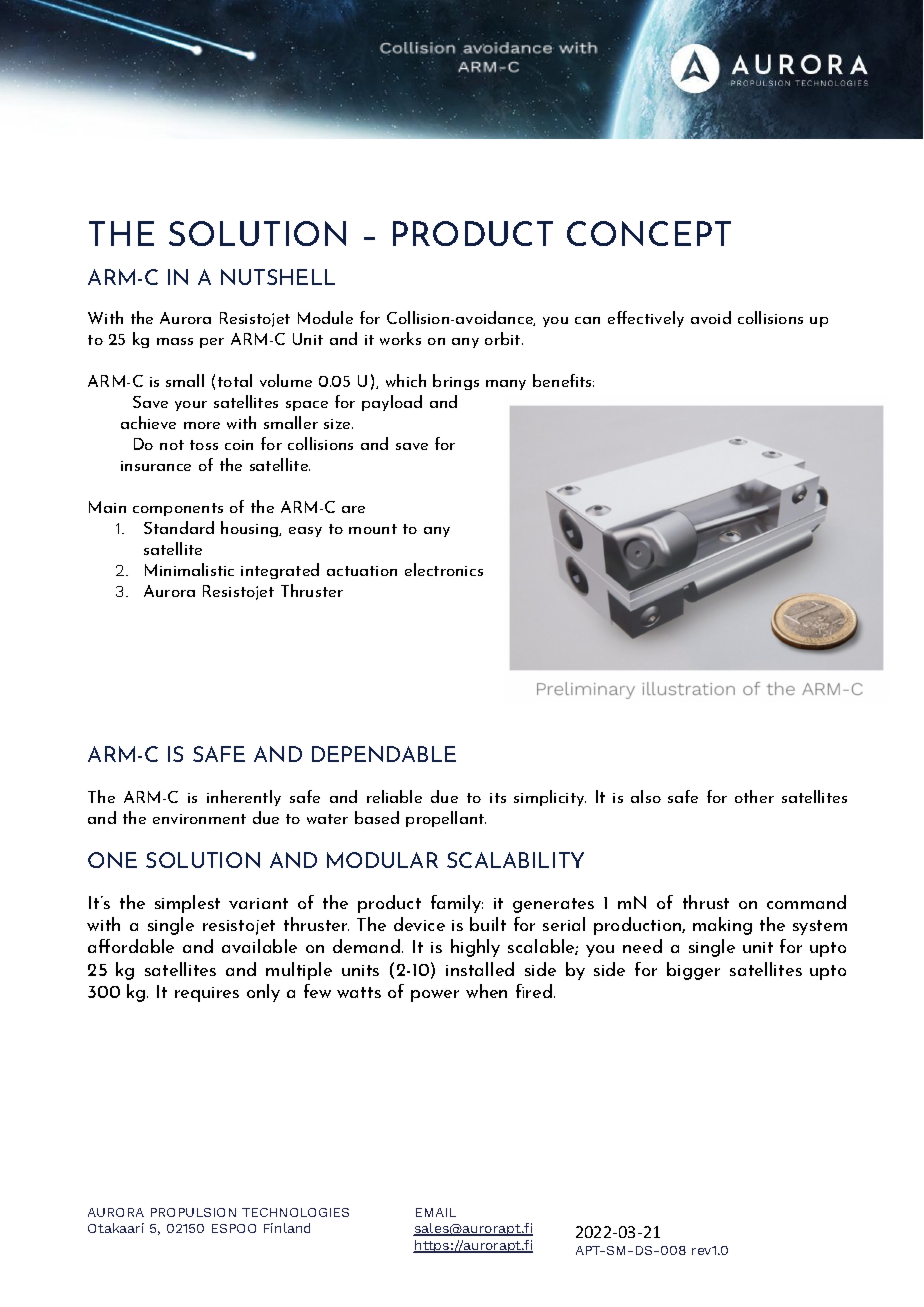 The image size is (924, 1307). Describe the element at coordinates (436, 1212) in the image. I see `EMAIL` at that location.
